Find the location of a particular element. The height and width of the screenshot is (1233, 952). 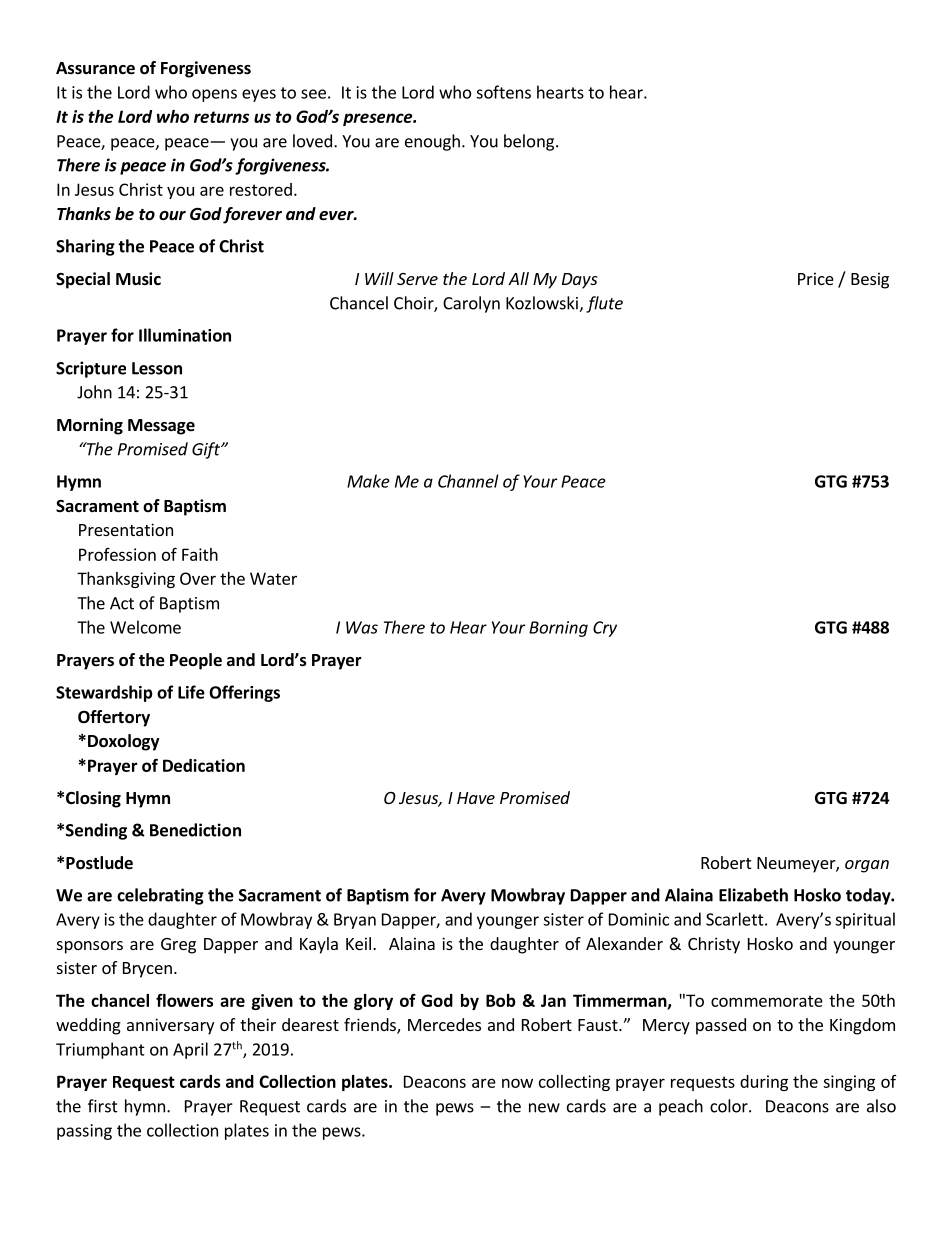

Illumination is located at coordinates (185, 335).
